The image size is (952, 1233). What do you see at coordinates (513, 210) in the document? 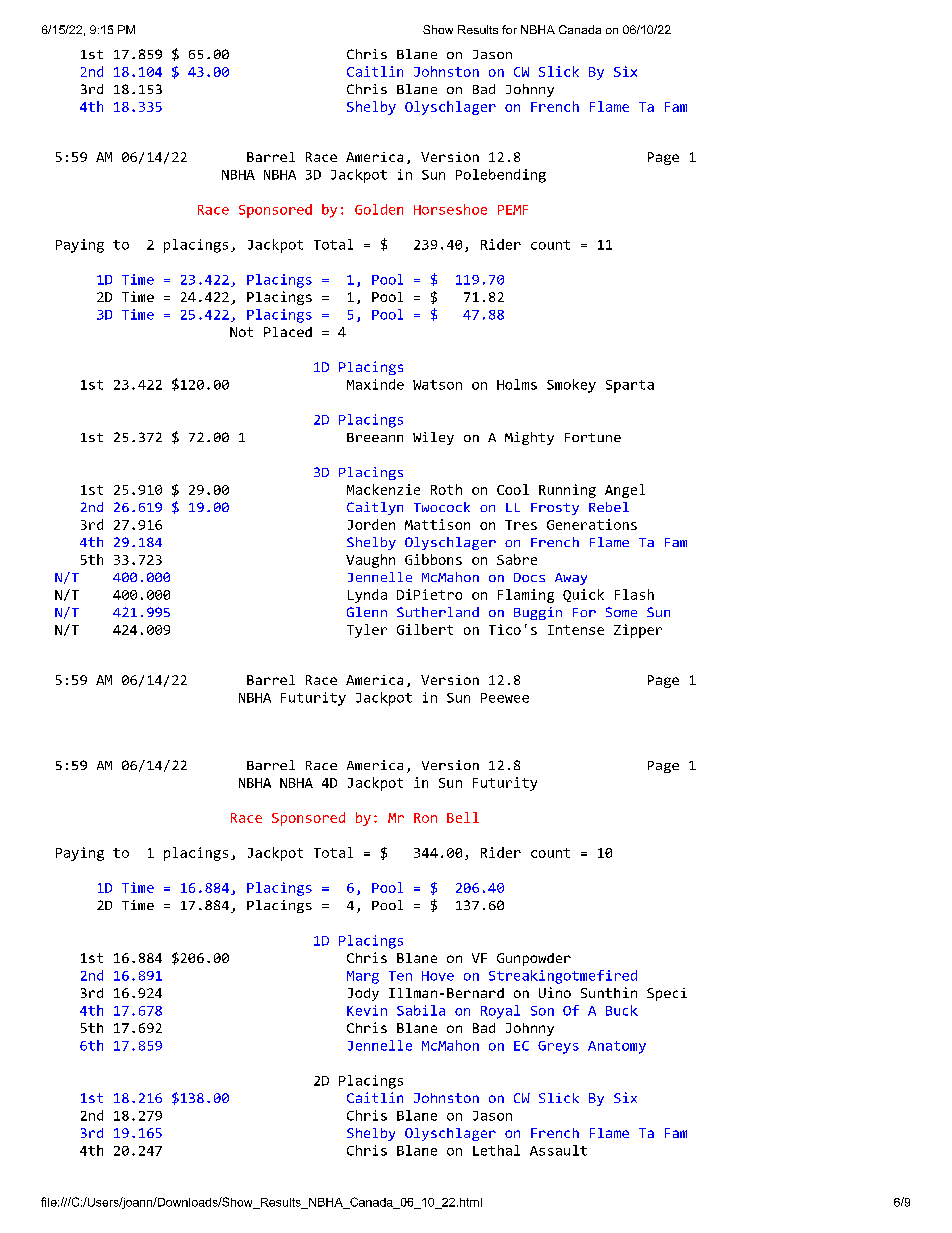
I see `PEMF` at bounding box center [513, 210].
